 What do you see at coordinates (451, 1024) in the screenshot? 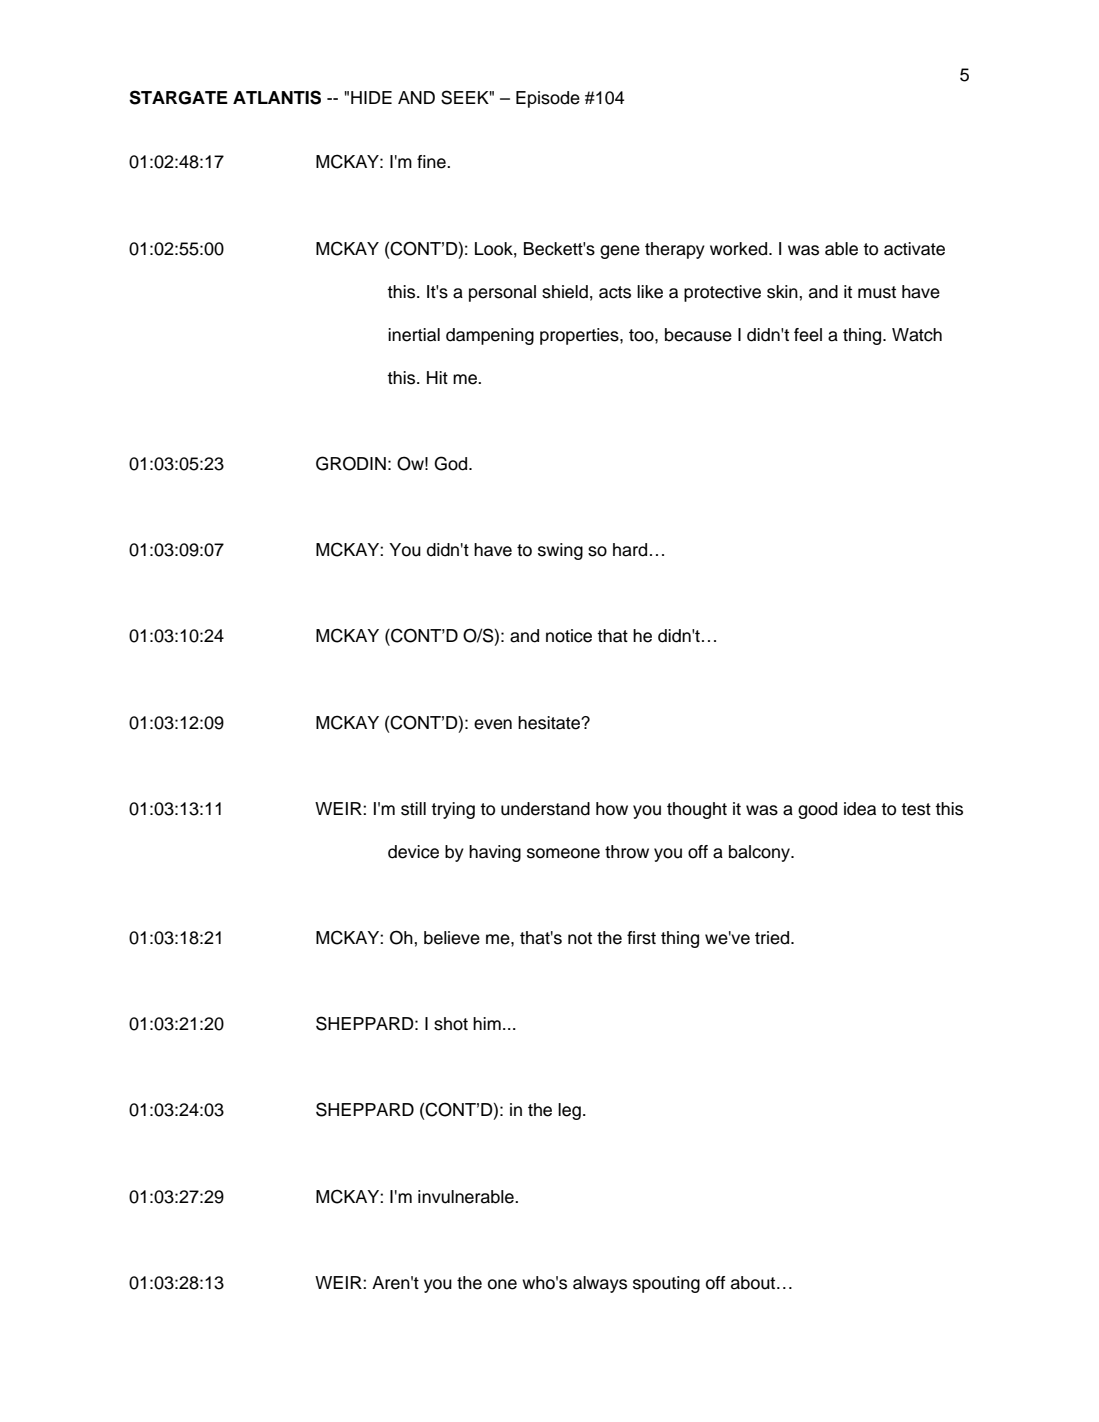
I see `shot` at bounding box center [451, 1024].
